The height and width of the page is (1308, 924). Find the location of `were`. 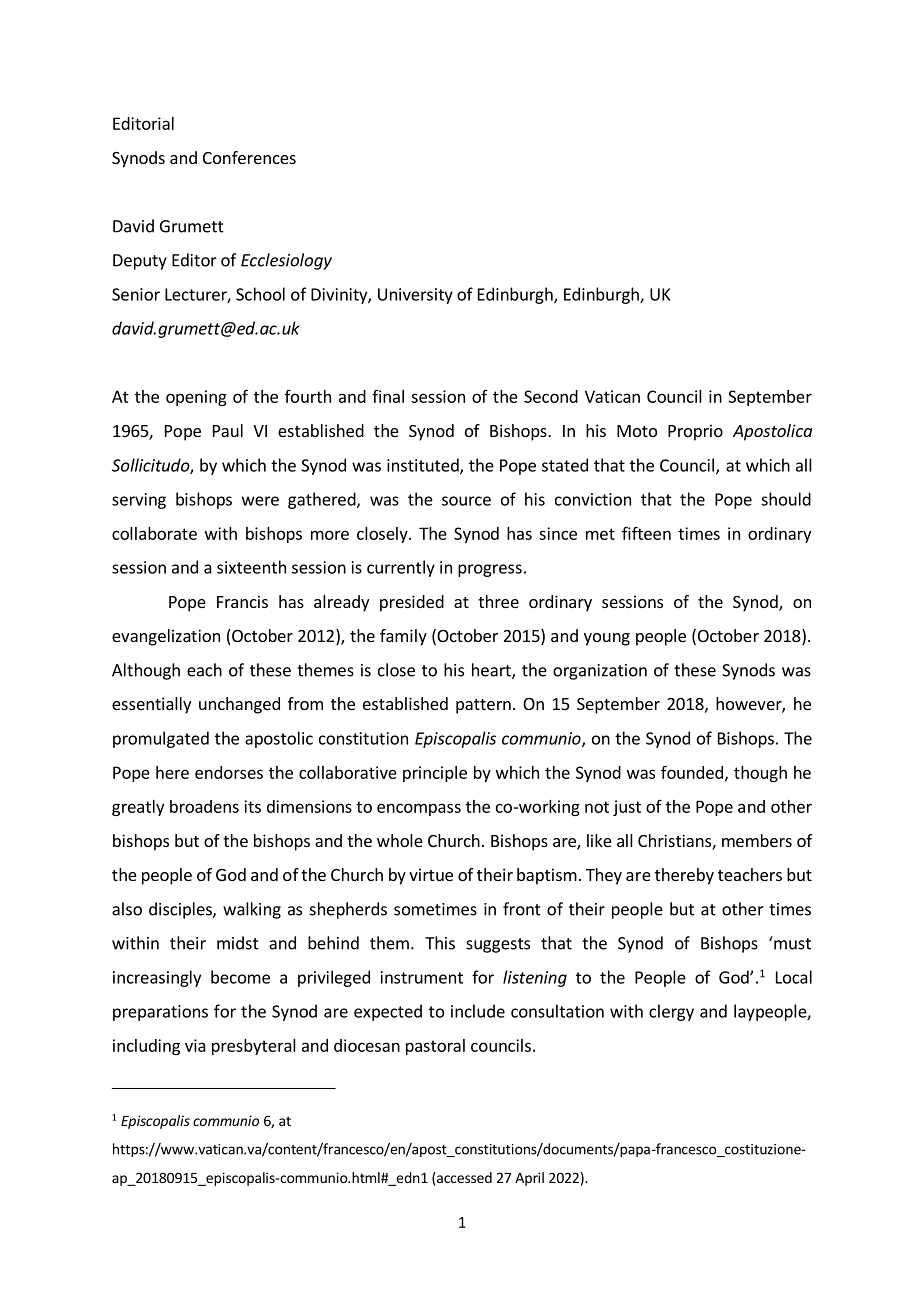

were is located at coordinates (260, 501).
